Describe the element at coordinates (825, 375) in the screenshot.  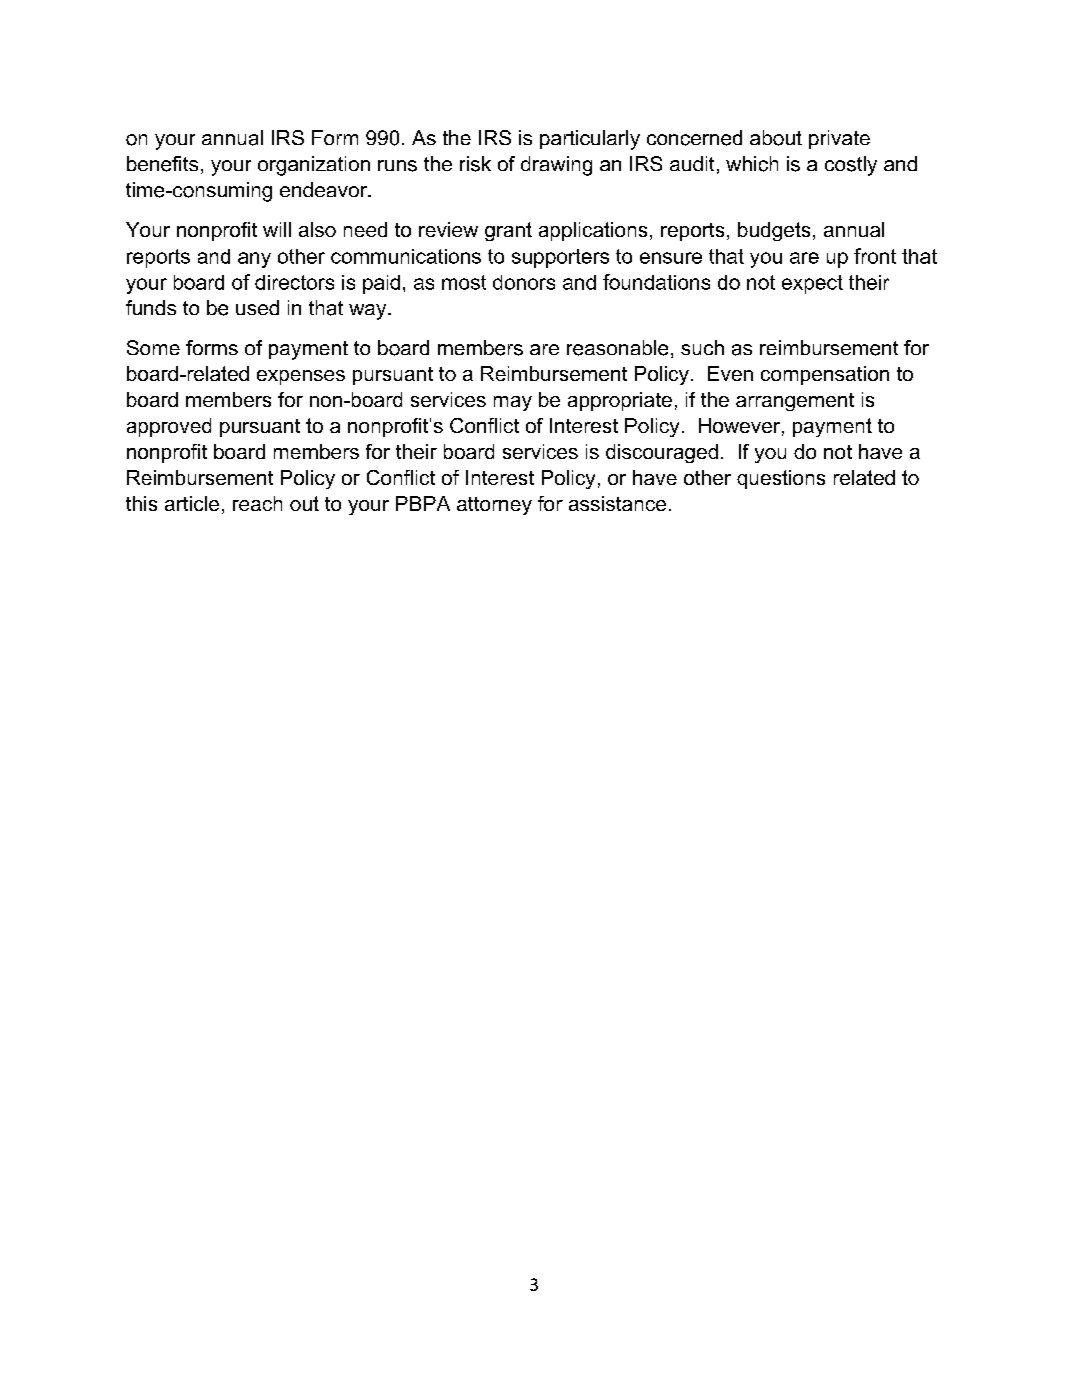
I see `compensation` at that location.
